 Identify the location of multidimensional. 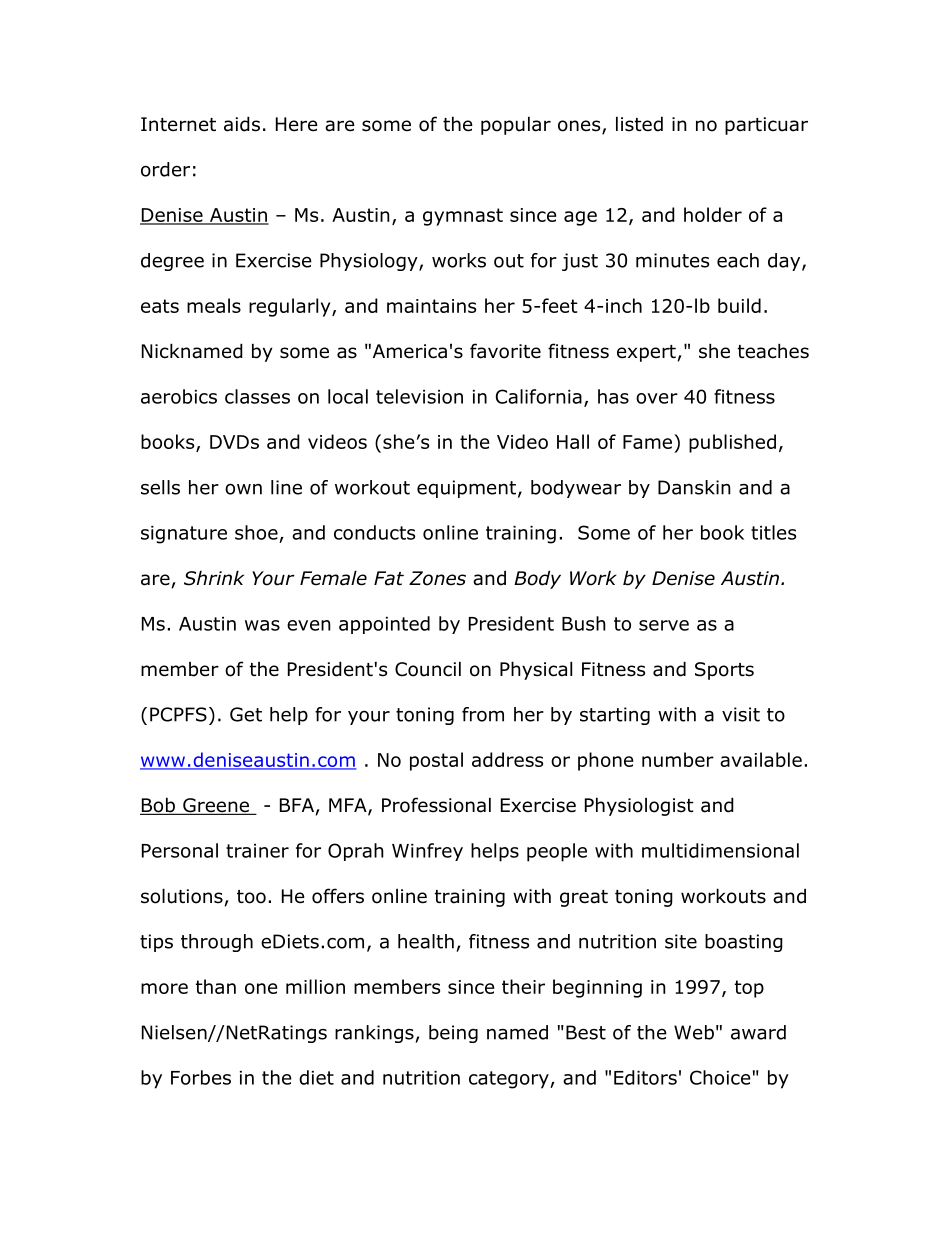
(720, 850).
